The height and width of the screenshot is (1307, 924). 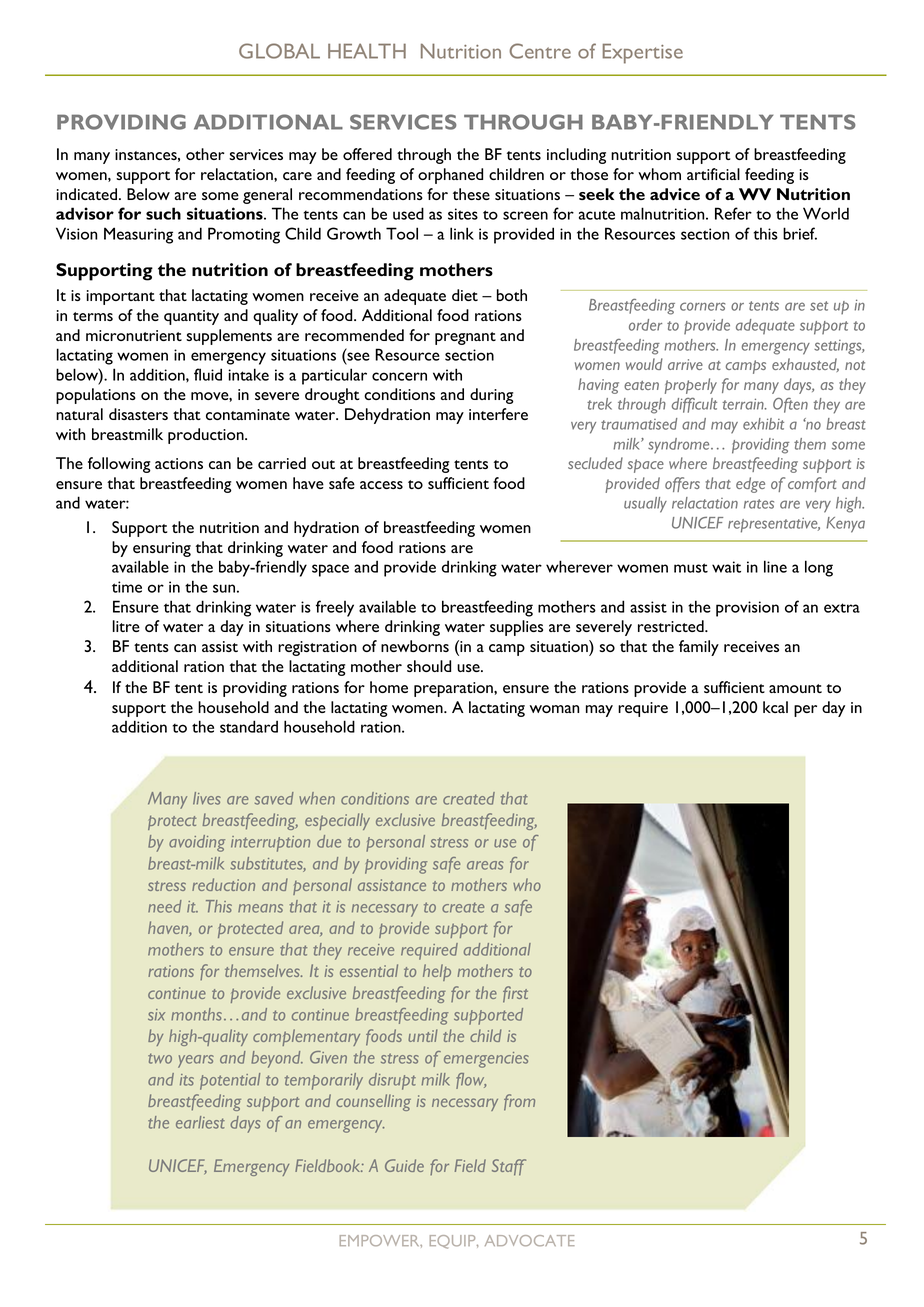 I want to click on artificial, so click(x=713, y=174).
